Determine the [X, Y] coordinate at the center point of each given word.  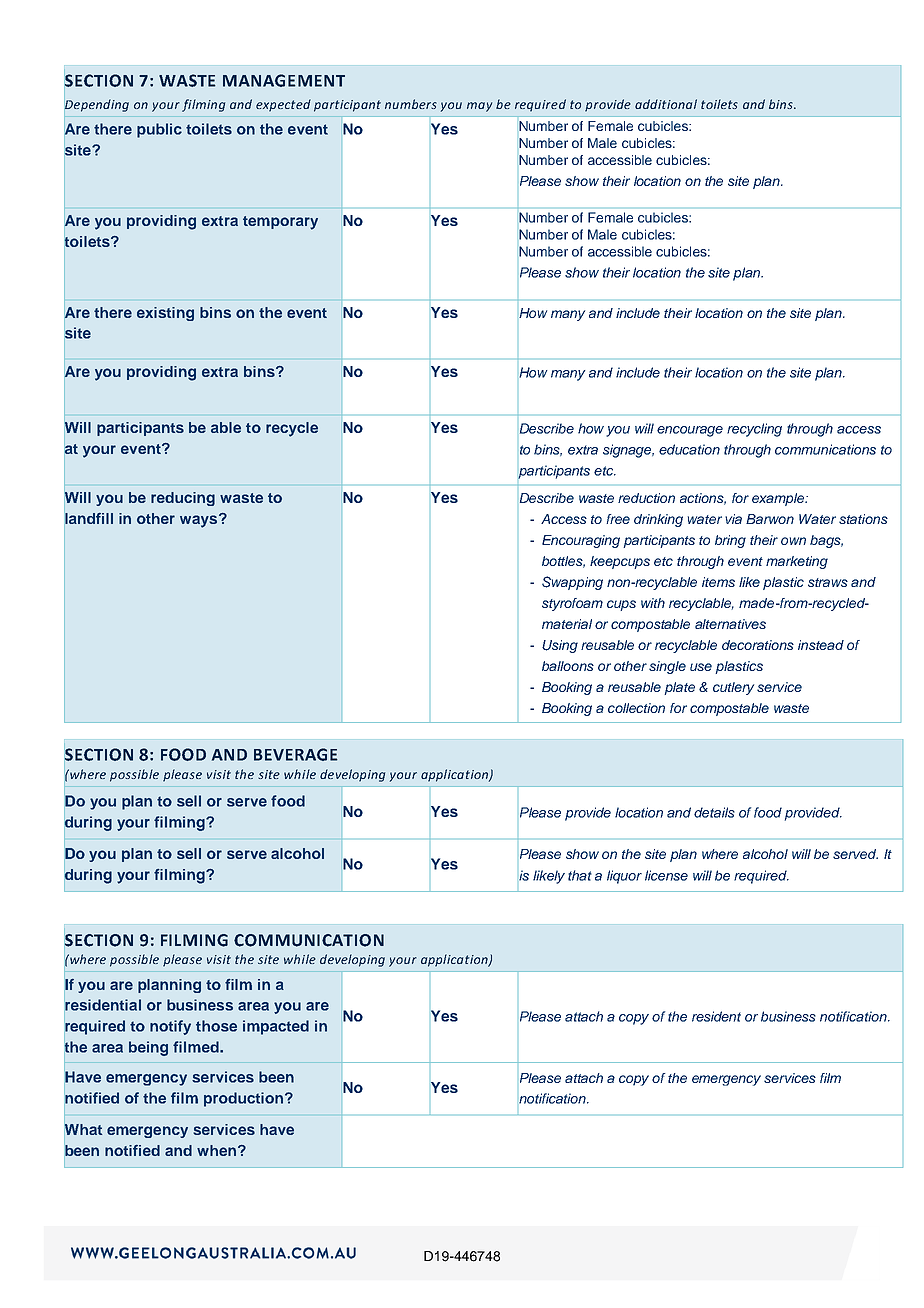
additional [666, 104]
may [479, 107]
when [216, 1150]
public [159, 130]
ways [200, 521]
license [666, 875]
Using [560, 646]
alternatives [730, 624]
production [245, 1099]
